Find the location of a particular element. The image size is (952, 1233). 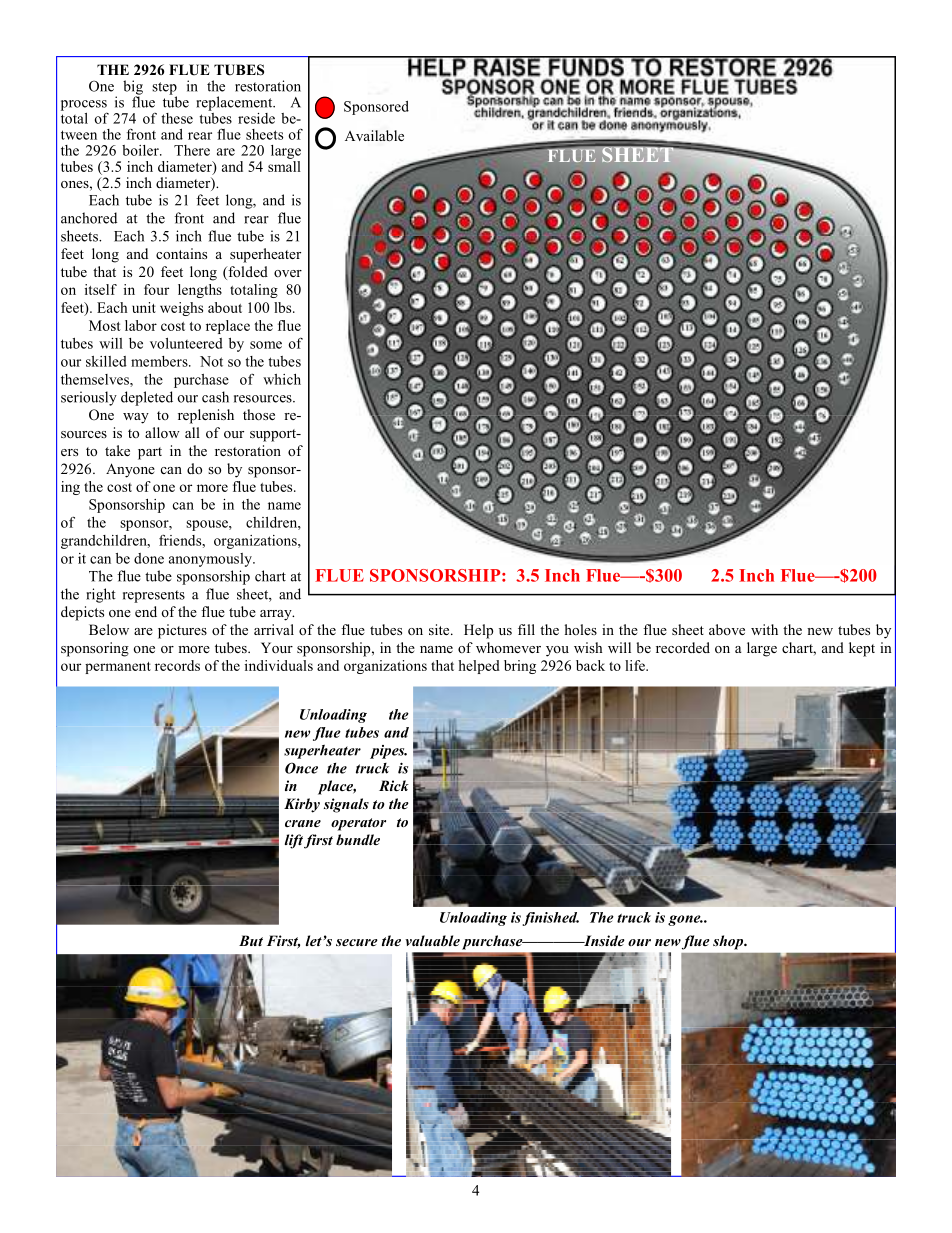

with is located at coordinates (764, 629).
